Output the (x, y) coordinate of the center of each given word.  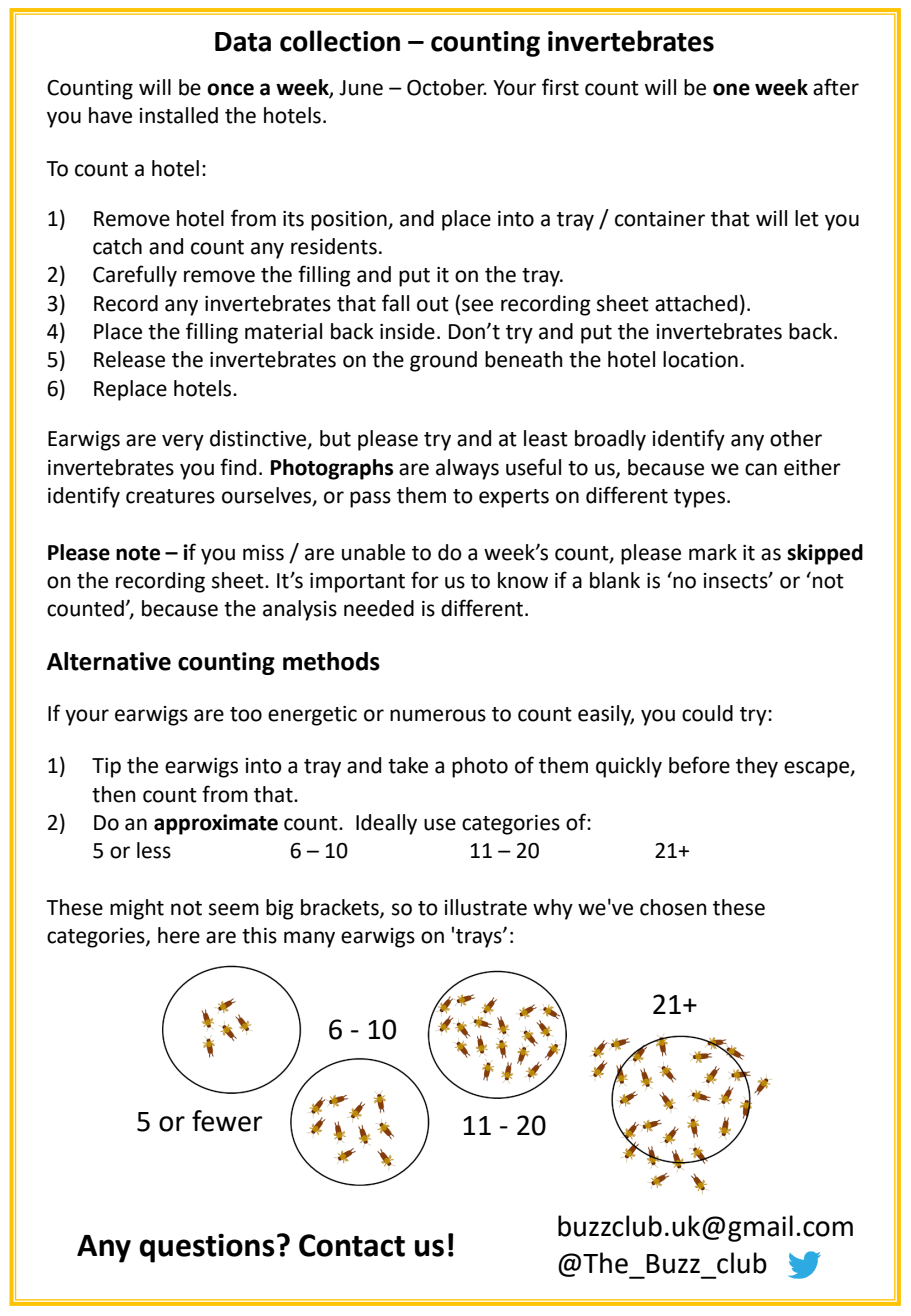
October (447, 87)
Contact (352, 1245)
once (230, 89)
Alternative (109, 661)
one (731, 89)
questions (207, 1248)
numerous (438, 715)
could (707, 713)
